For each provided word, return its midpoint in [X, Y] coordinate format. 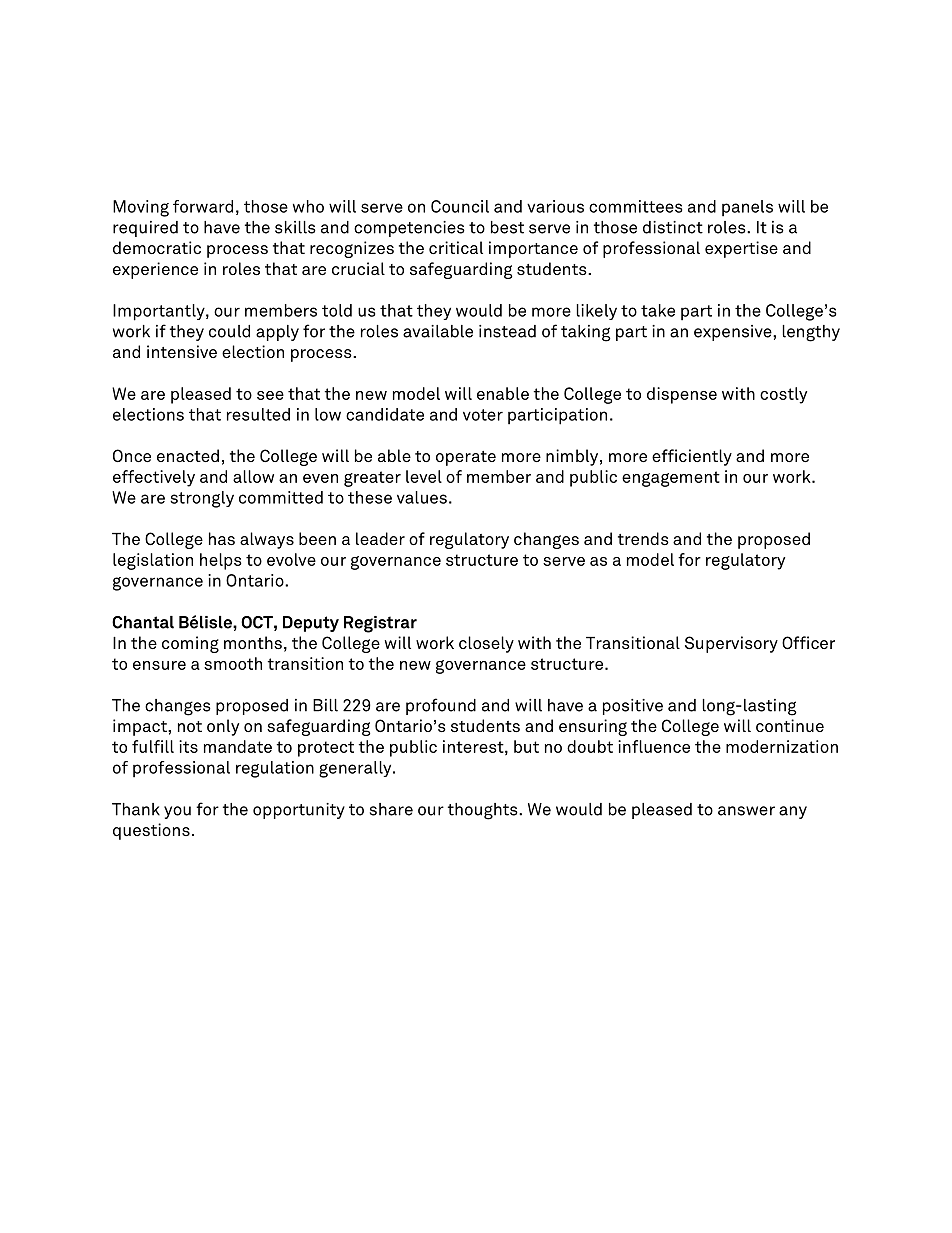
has [222, 538]
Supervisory [731, 644]
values [422, 497]
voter [483, 415]
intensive [182, 351]
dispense [682, 395]
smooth [233, 663]
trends [643, 538]
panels [747, 208]
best [507, 227]
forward [203, 206]
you [177, 812]
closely [486, 644]
